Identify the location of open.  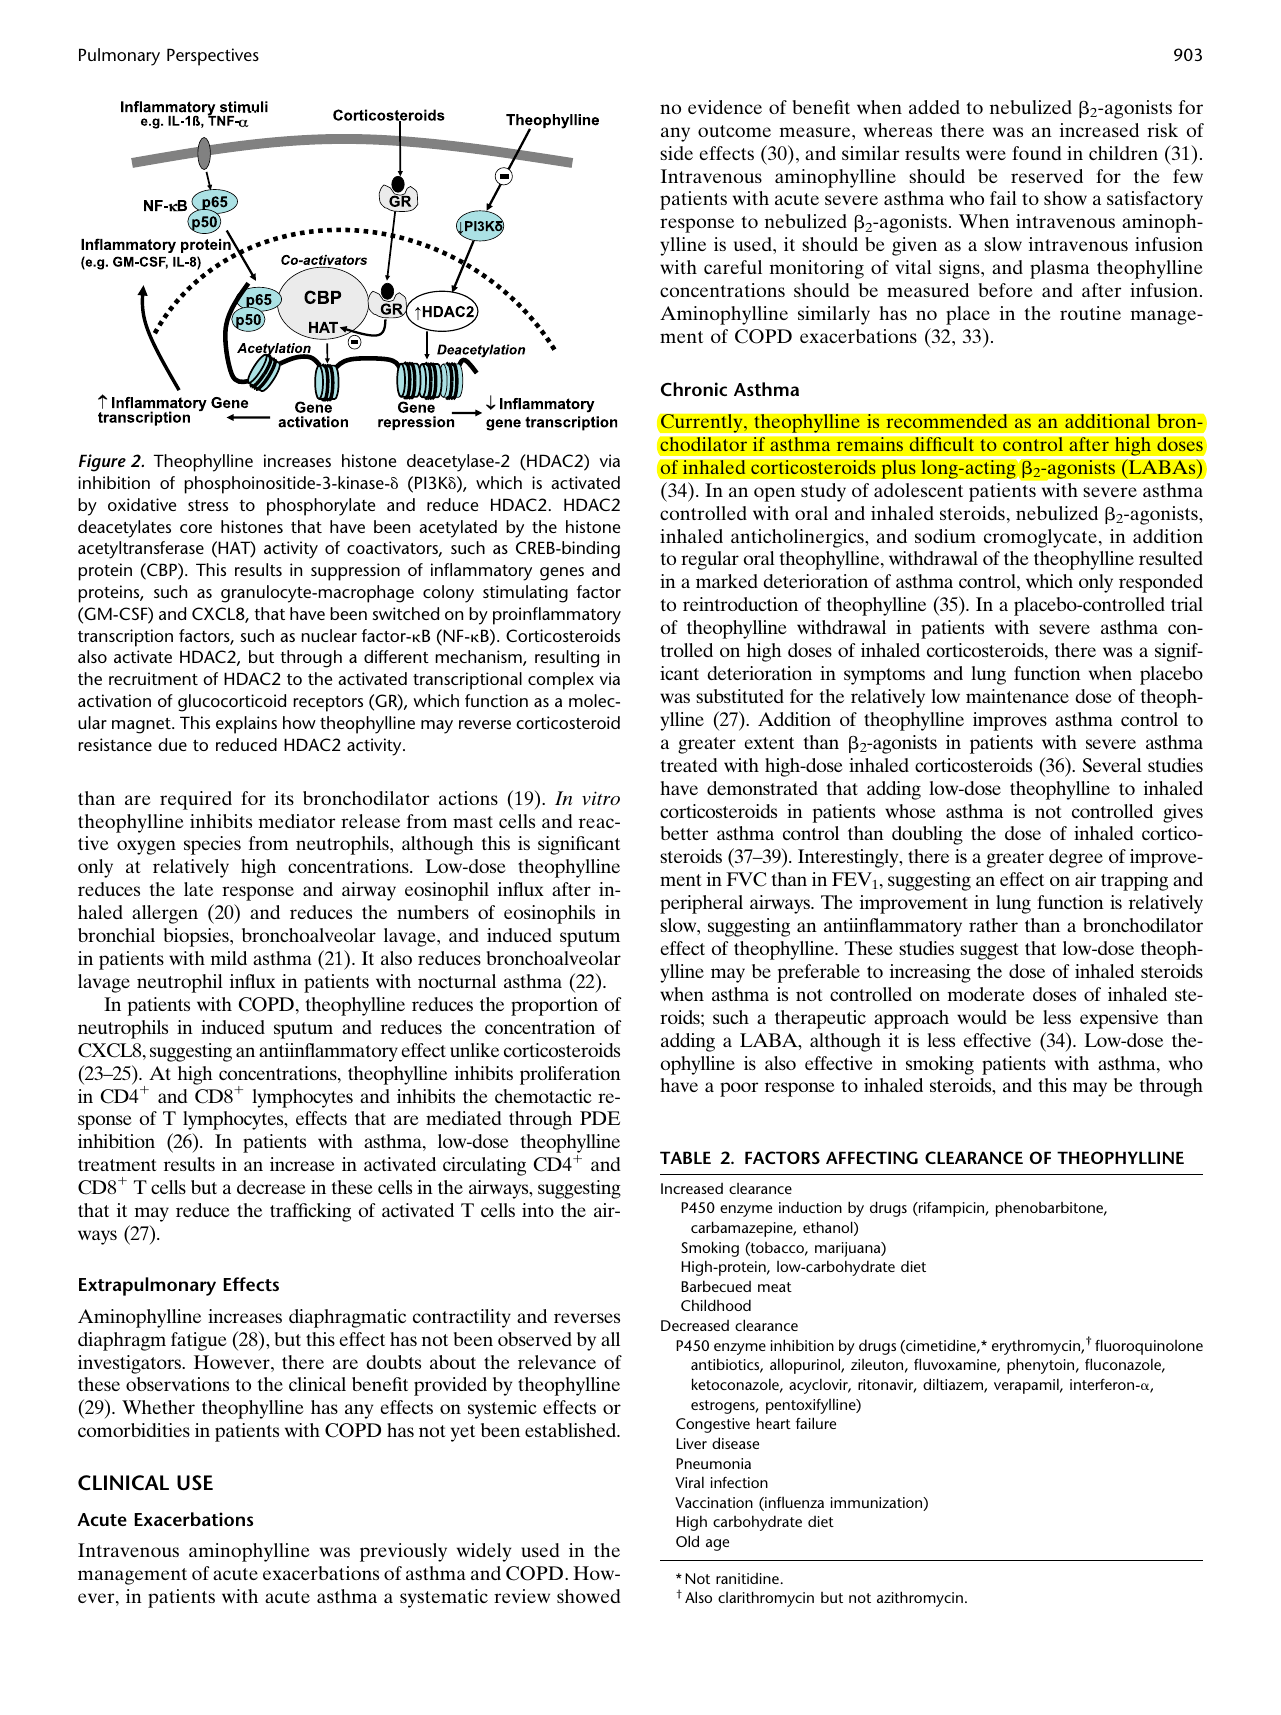
(775, 494).
